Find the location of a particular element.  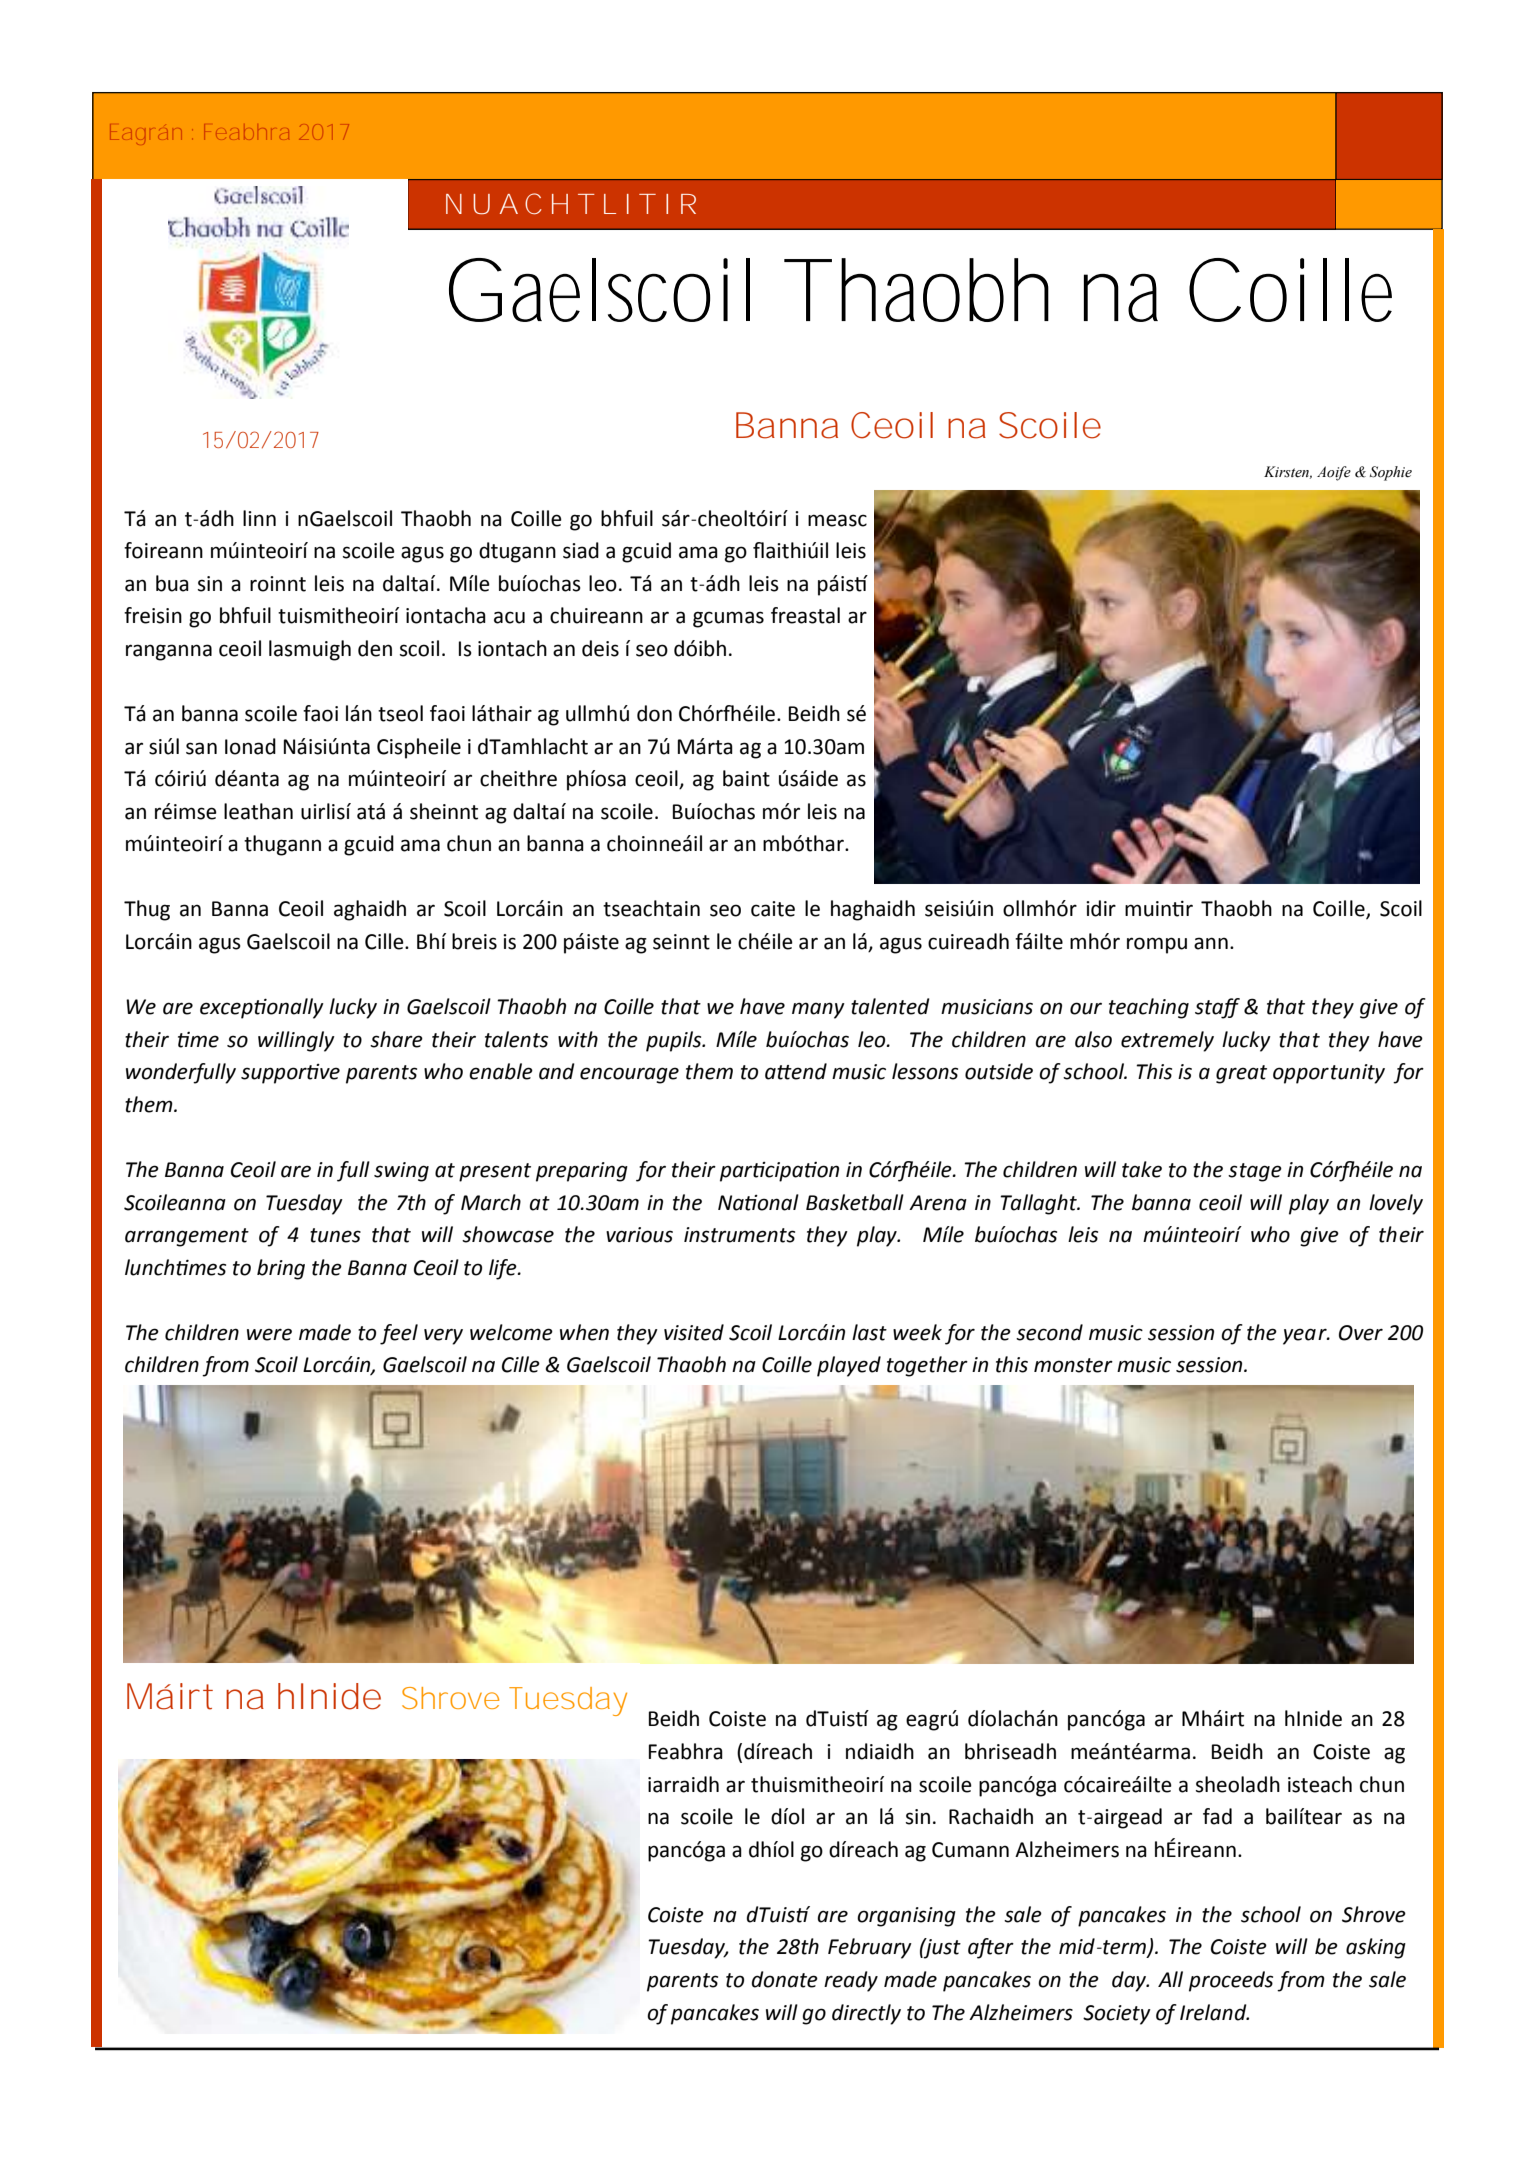

ready is located at coordinates (851, 1981).
